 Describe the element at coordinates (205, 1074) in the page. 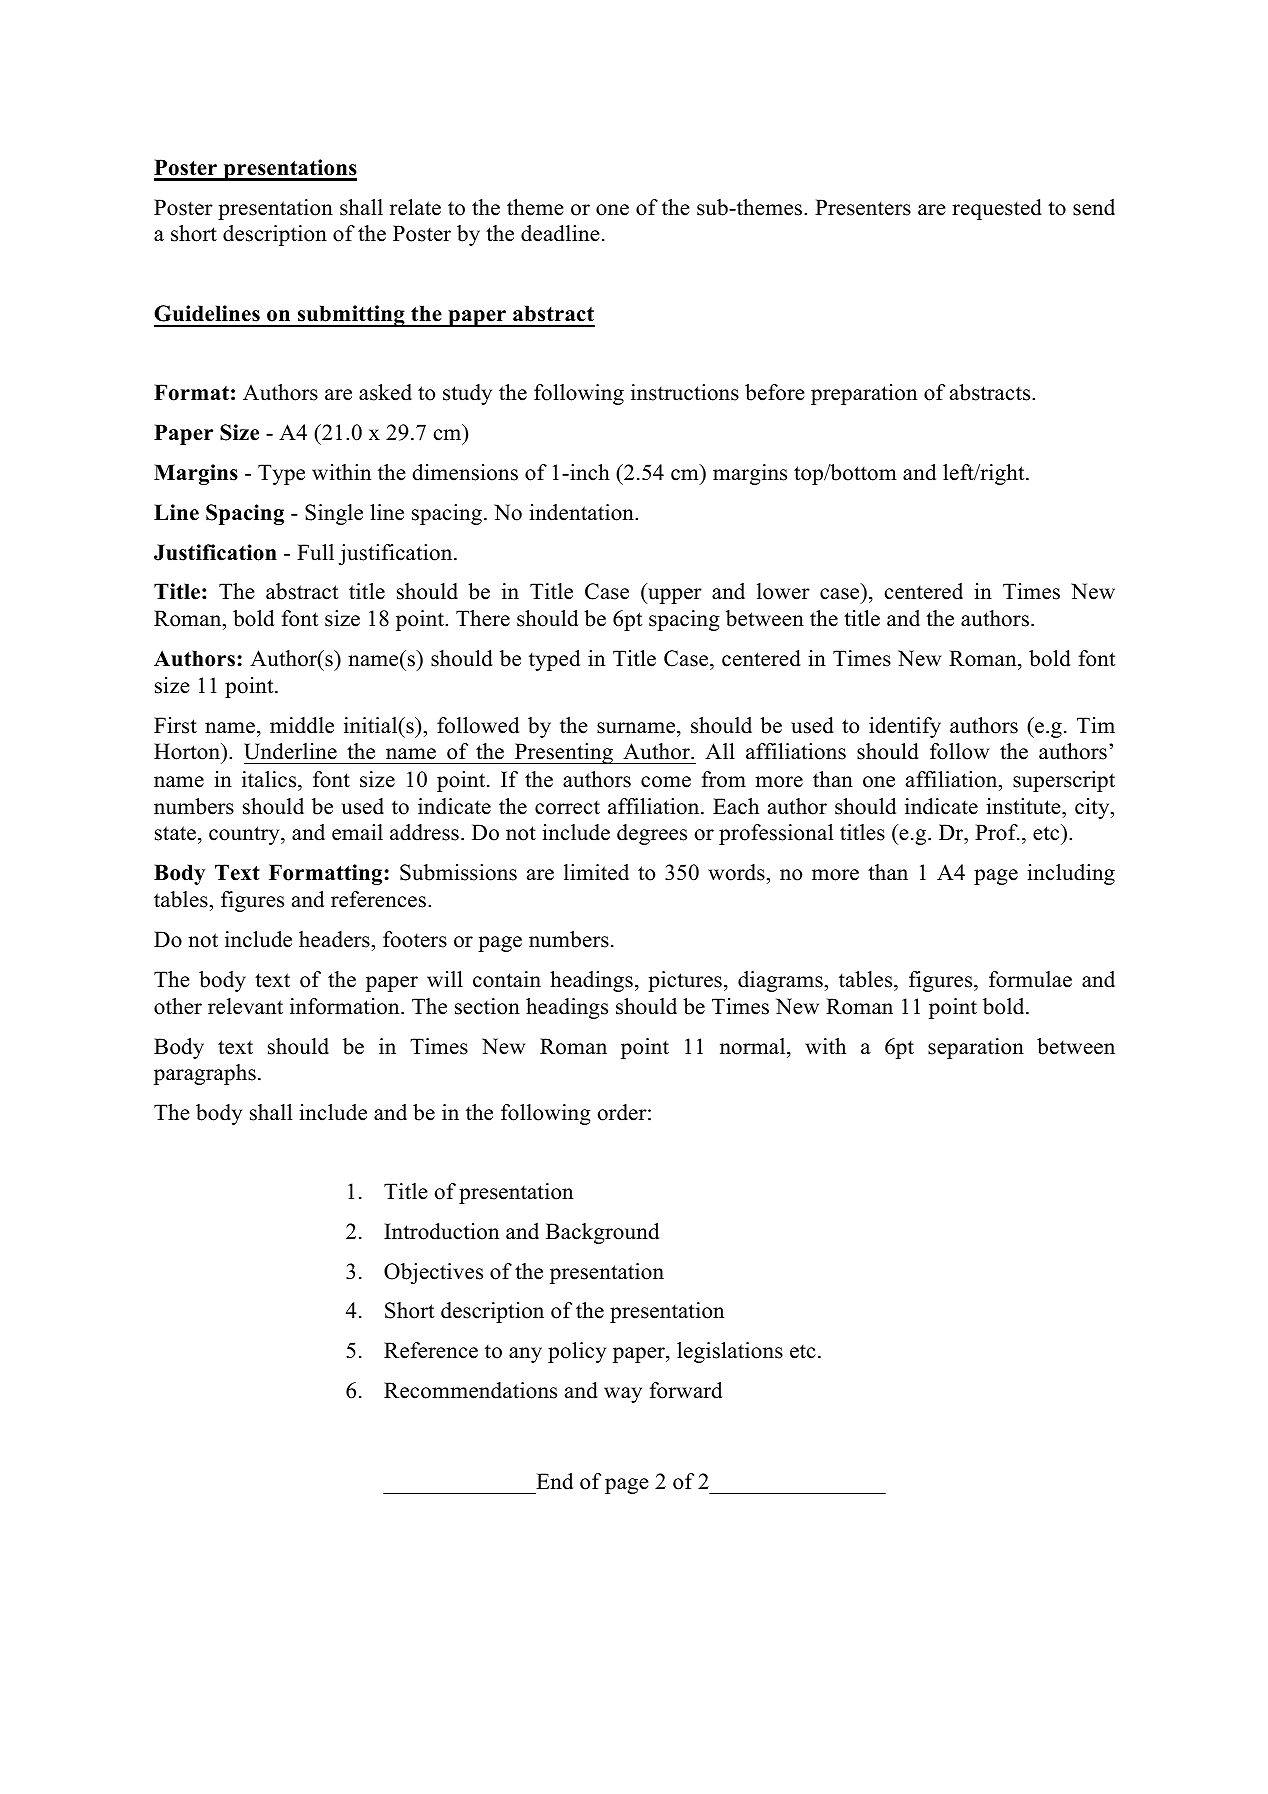

I see `paragraphs` at that location.
